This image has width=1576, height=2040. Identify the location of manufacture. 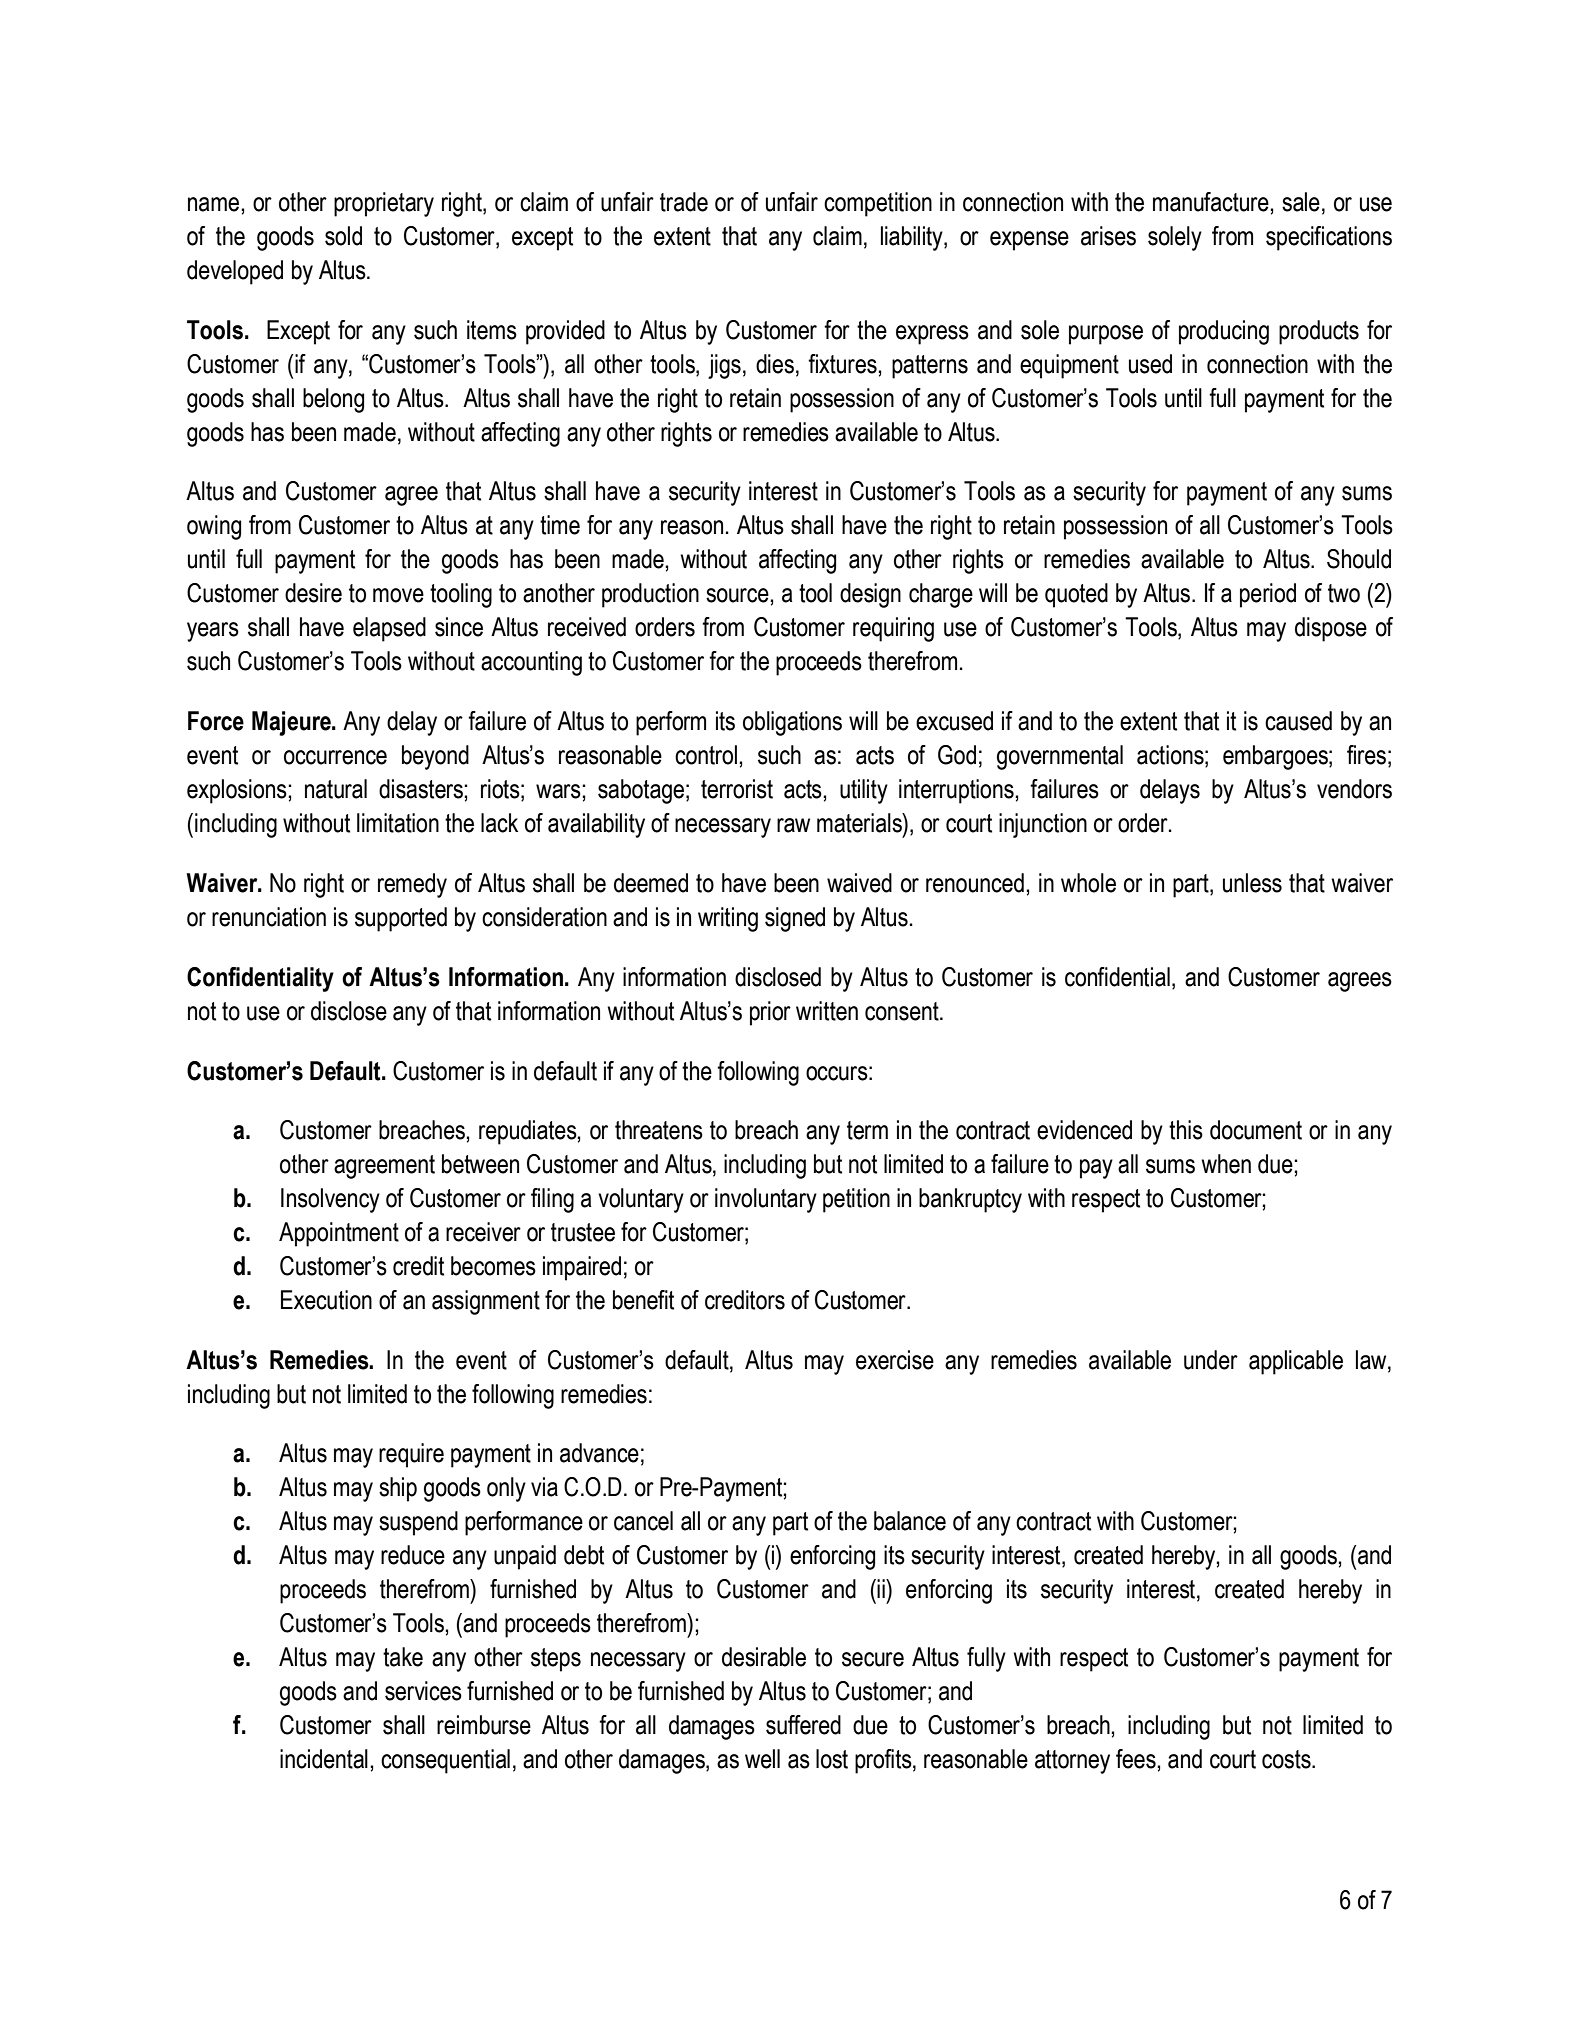
(1212, 202).
